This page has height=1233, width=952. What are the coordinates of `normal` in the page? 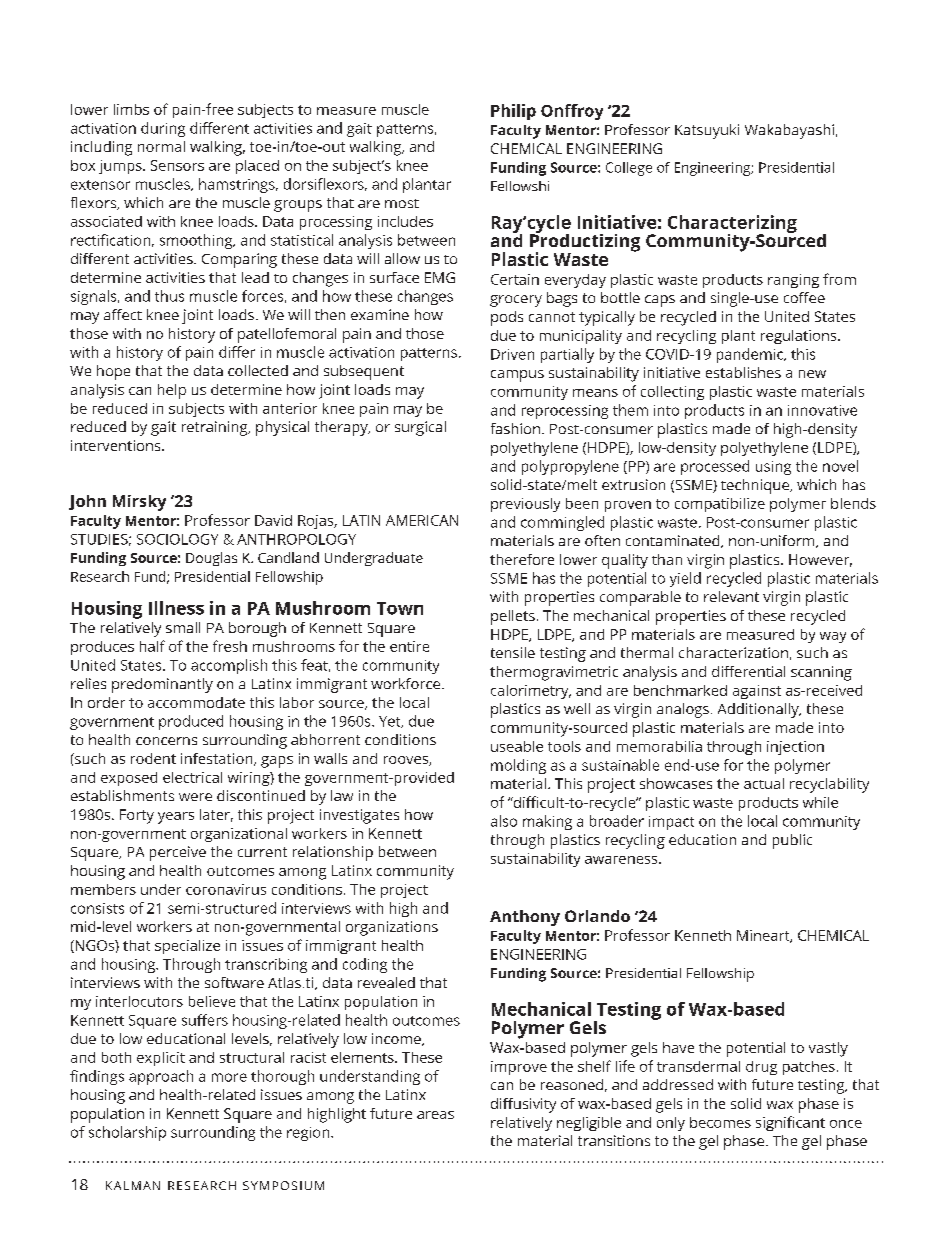 It's located at (161, 146).
